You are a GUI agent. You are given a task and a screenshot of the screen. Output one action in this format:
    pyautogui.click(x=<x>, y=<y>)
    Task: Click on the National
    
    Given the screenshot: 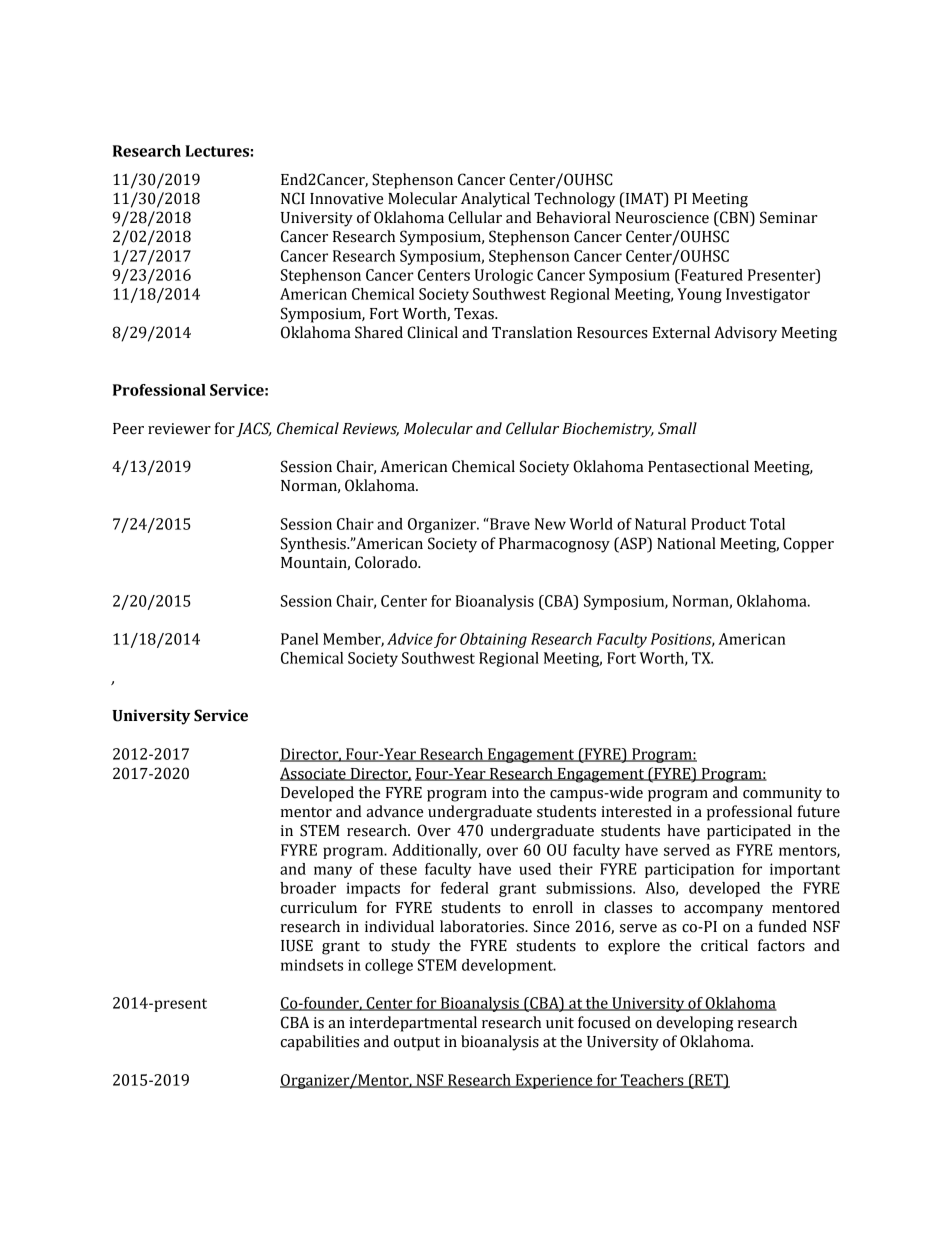 What is the action you would take?
    pyautogui.click(x=686, y=543)
